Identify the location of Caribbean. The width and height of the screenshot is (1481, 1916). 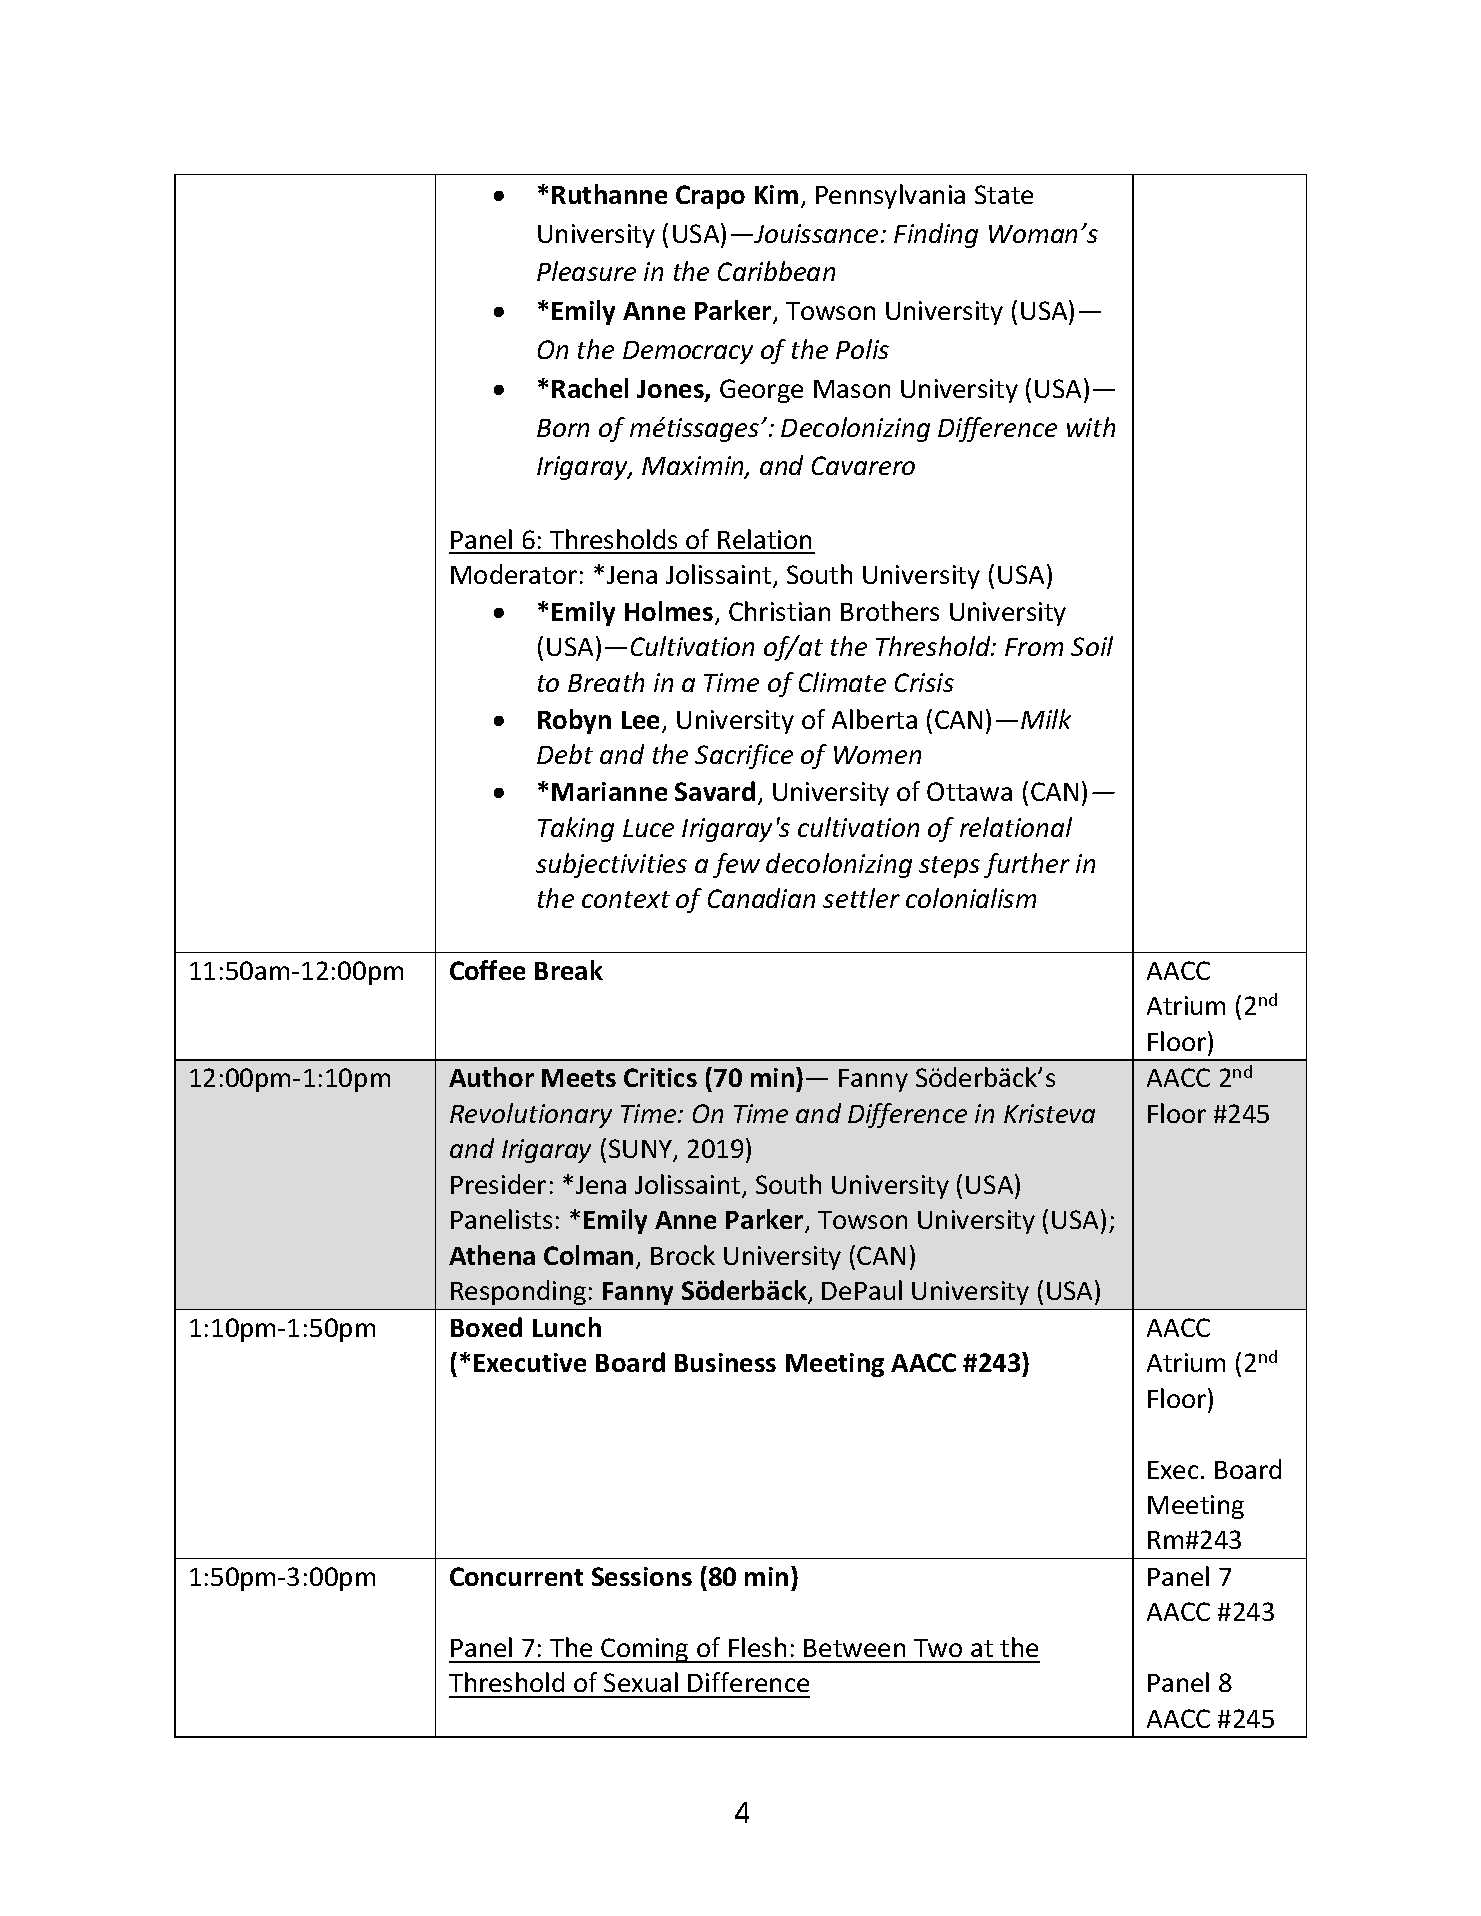
(776, 271).
